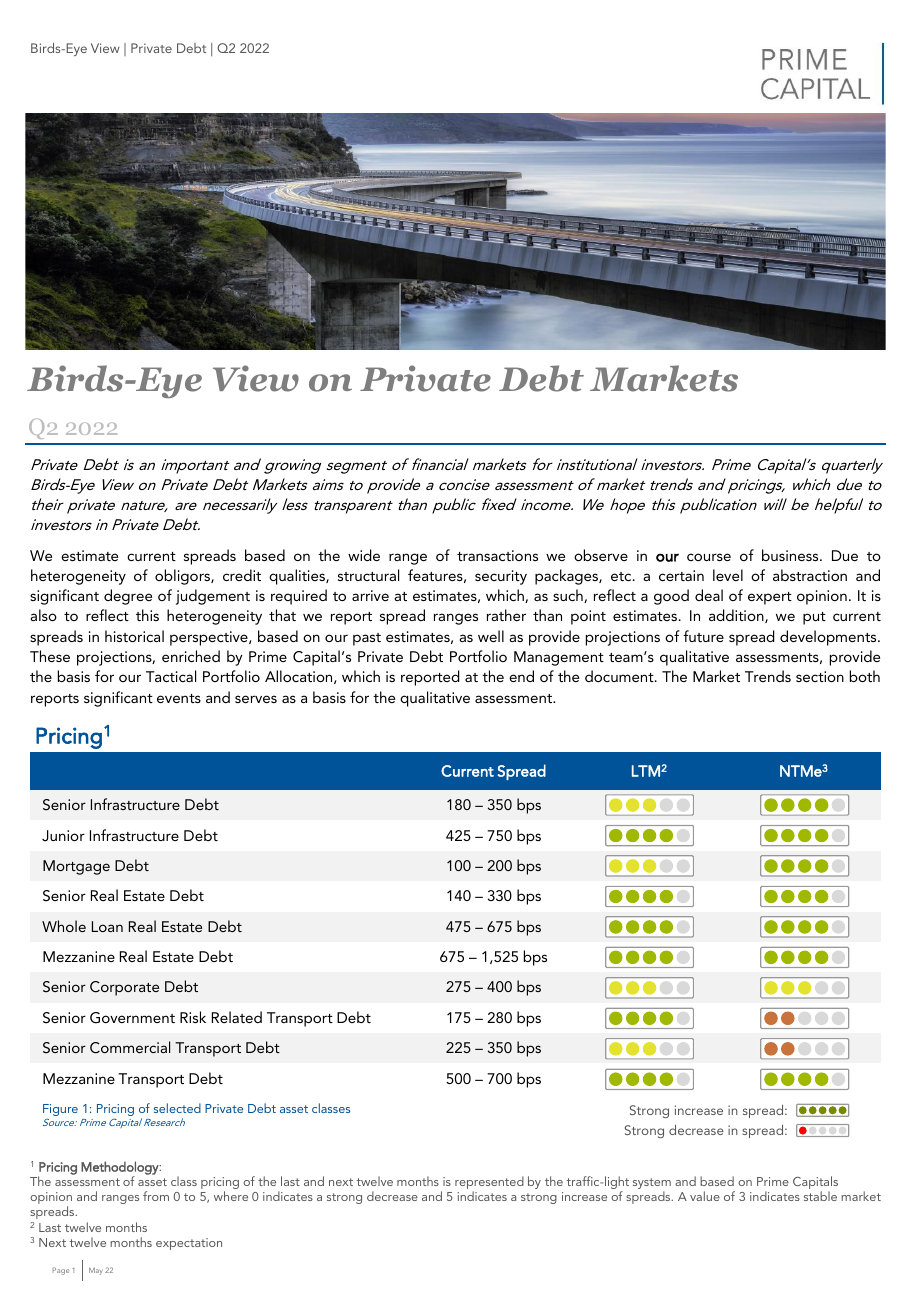 Image resolution: width=911 pixels, height=1316 pixels. I want to click on represented, so click(489, 1184).
